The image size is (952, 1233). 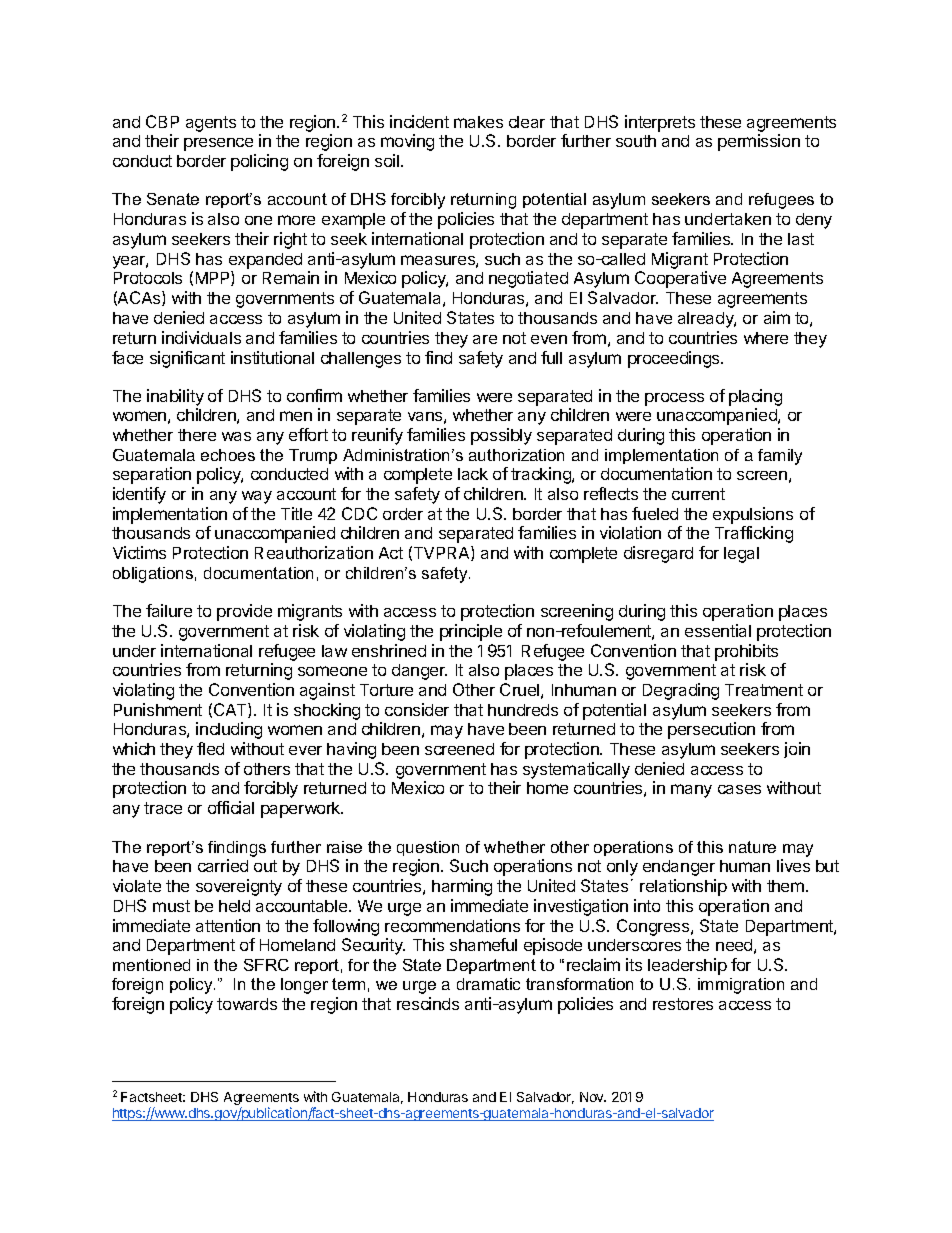 What do you see at coordinates (718, 630) in the screenshot?
I see `essential` at bounding box center [718, 630].
